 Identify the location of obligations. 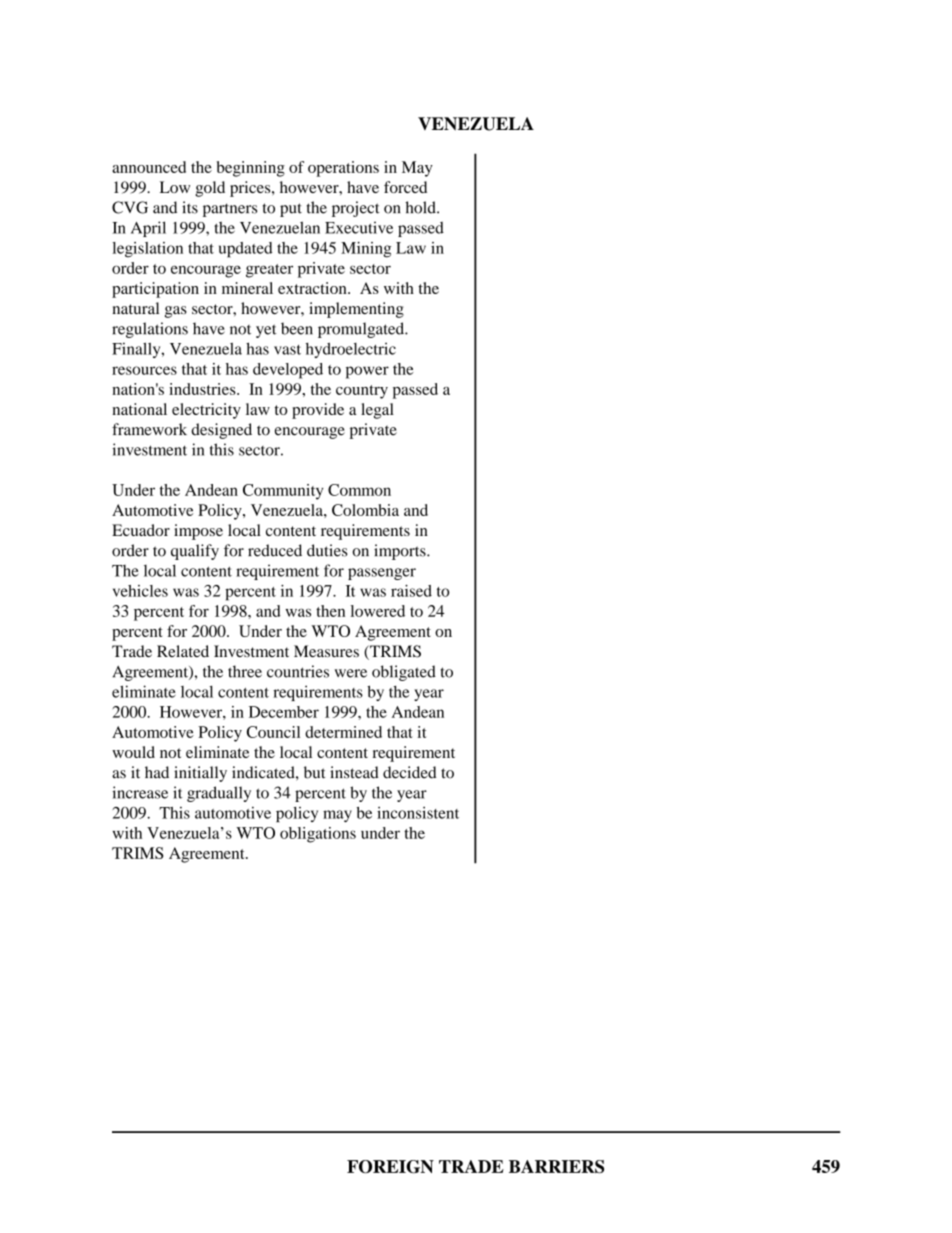
(318, 835).
